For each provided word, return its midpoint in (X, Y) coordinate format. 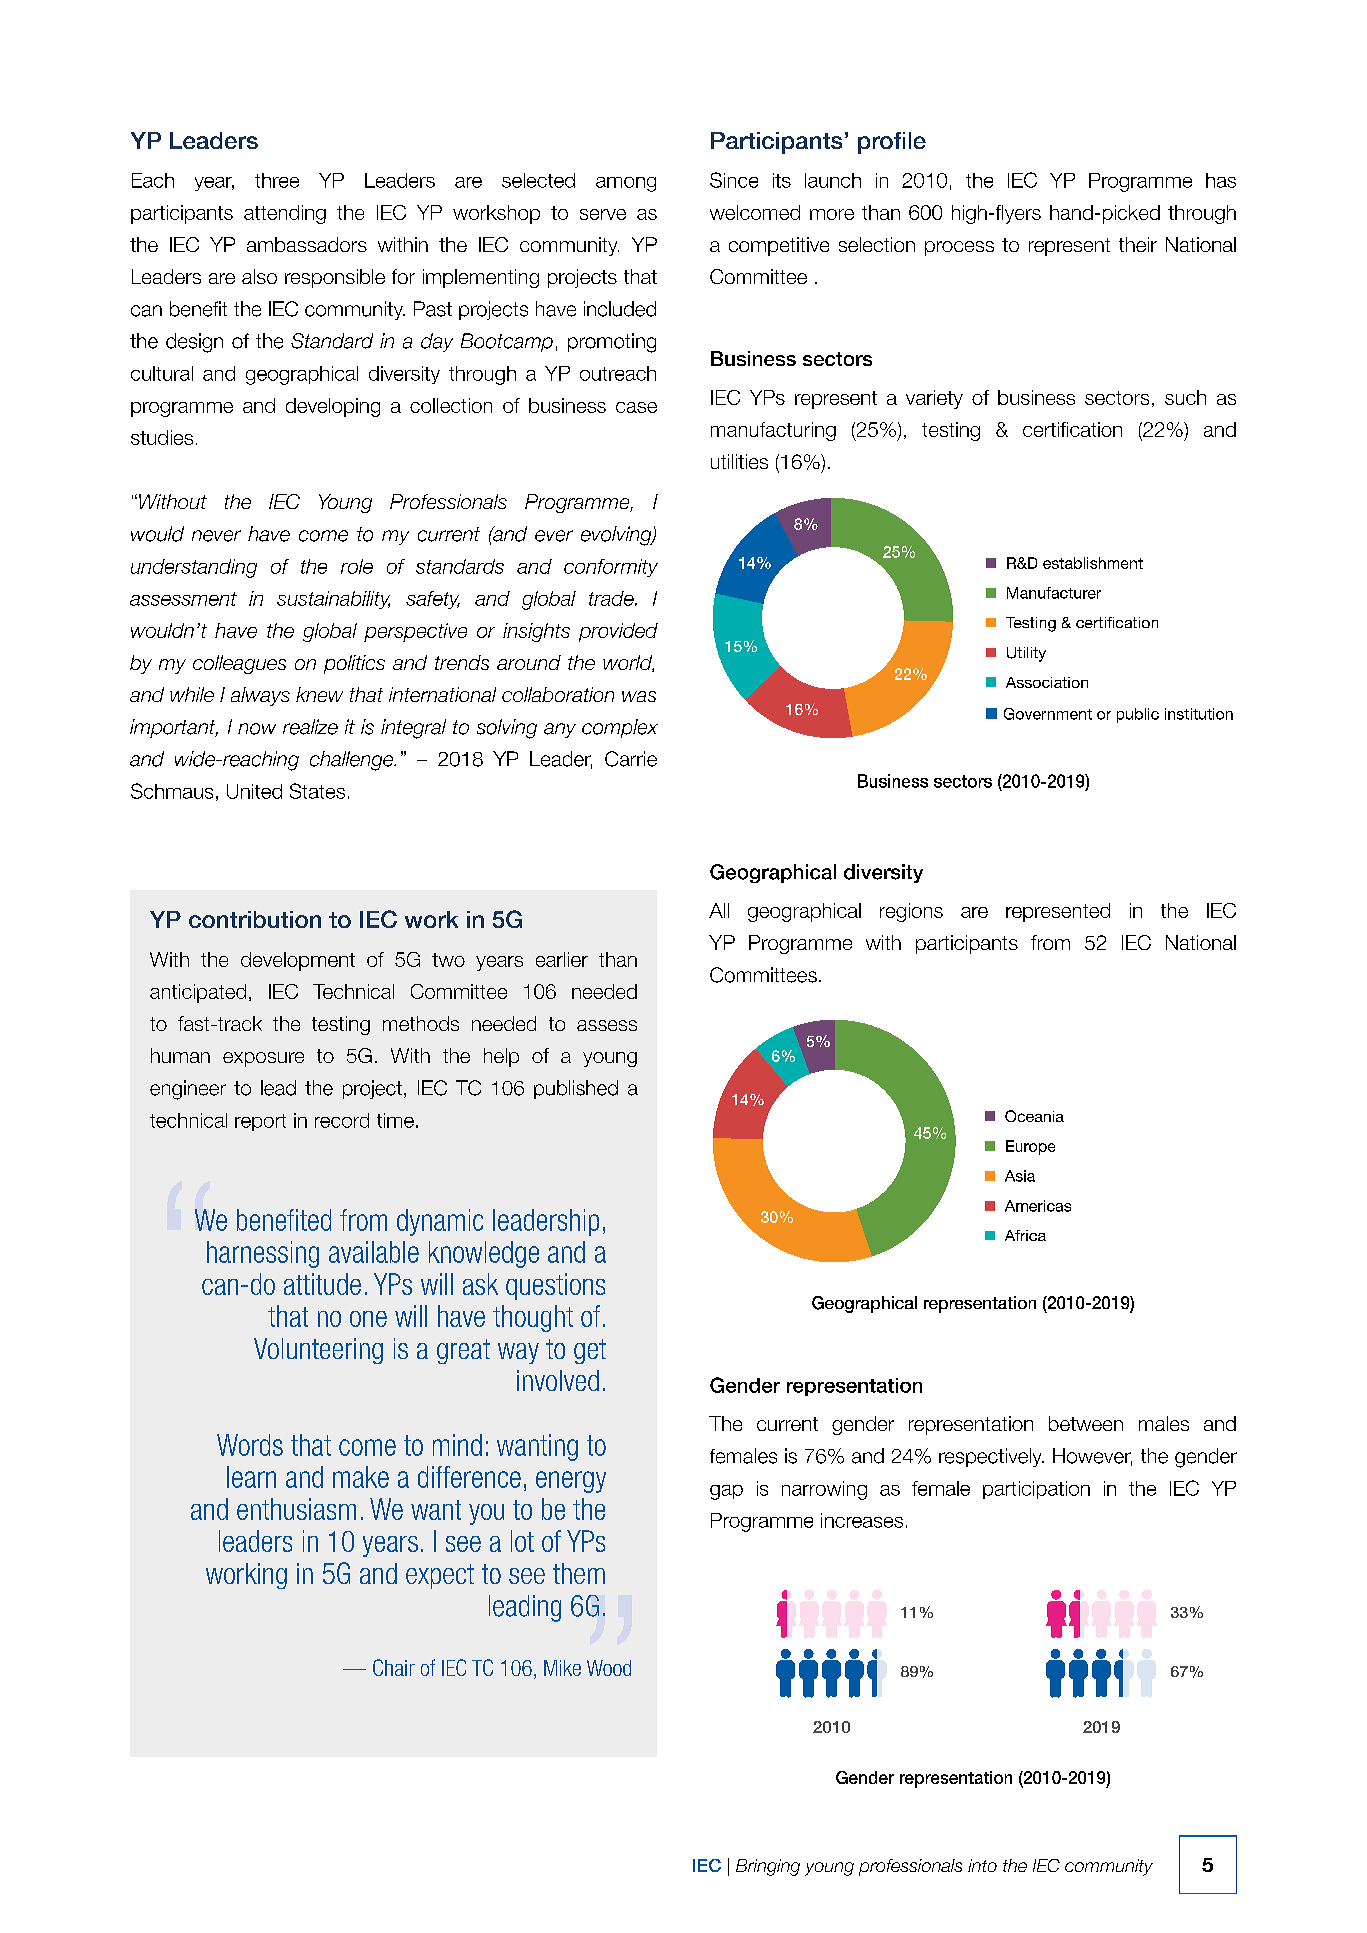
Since (734, 180)
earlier (562, 959)
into (982, 1865)
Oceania (1034, 1116)
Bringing (768, 1867)
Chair (394, 1667)
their (1138, 244)
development (298, 961)
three (277, 180)
